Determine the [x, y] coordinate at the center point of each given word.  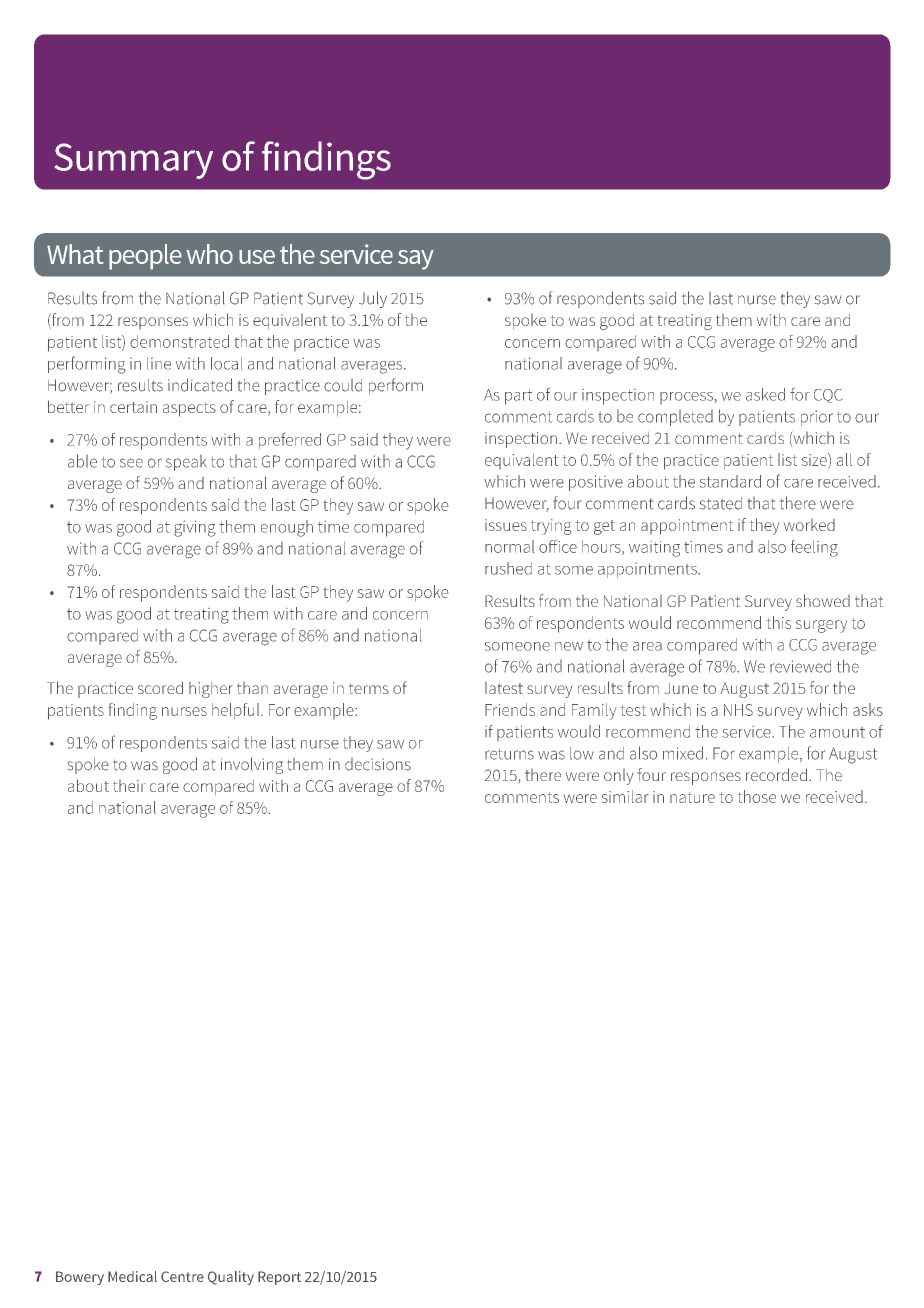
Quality [231, 1278]
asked [765, 394]
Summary [134, 161]
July [373, 299]
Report [279, 1278]
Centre [182, 1276]
